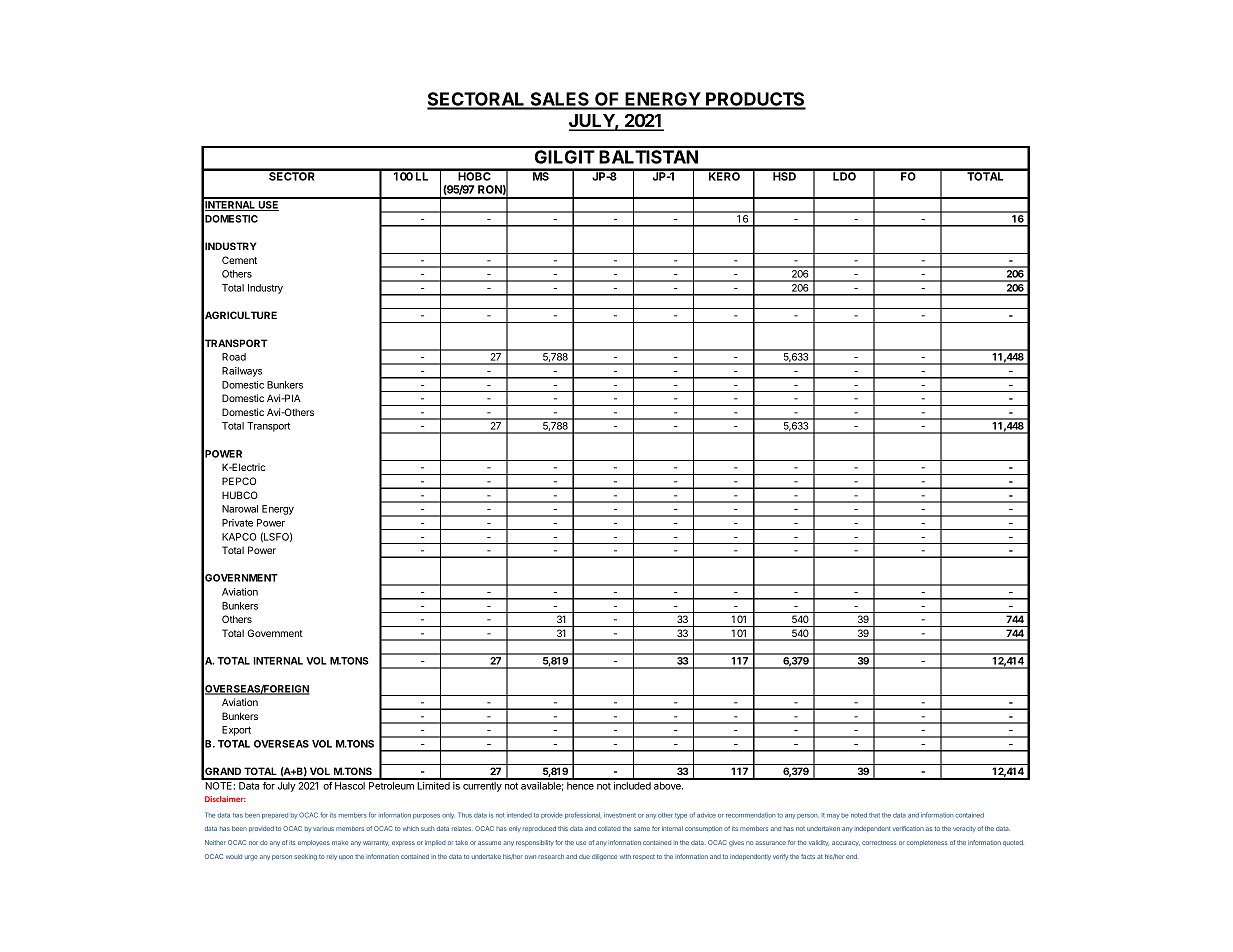 The width and height of the image is (1233, 952). I want to click on that, so click(874, 815).
